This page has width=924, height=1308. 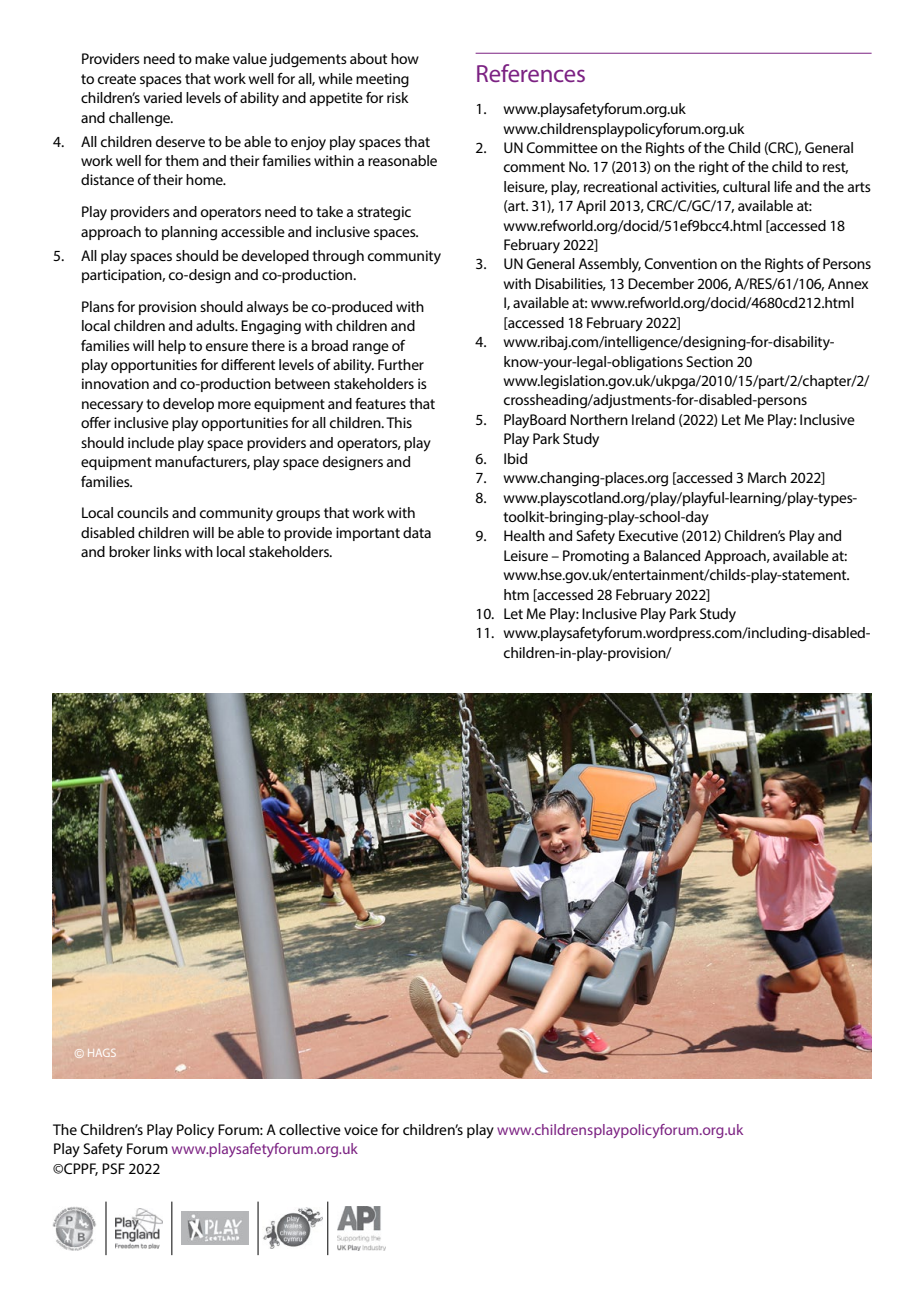 I want to click on varied, so click(x=162, y=97).
